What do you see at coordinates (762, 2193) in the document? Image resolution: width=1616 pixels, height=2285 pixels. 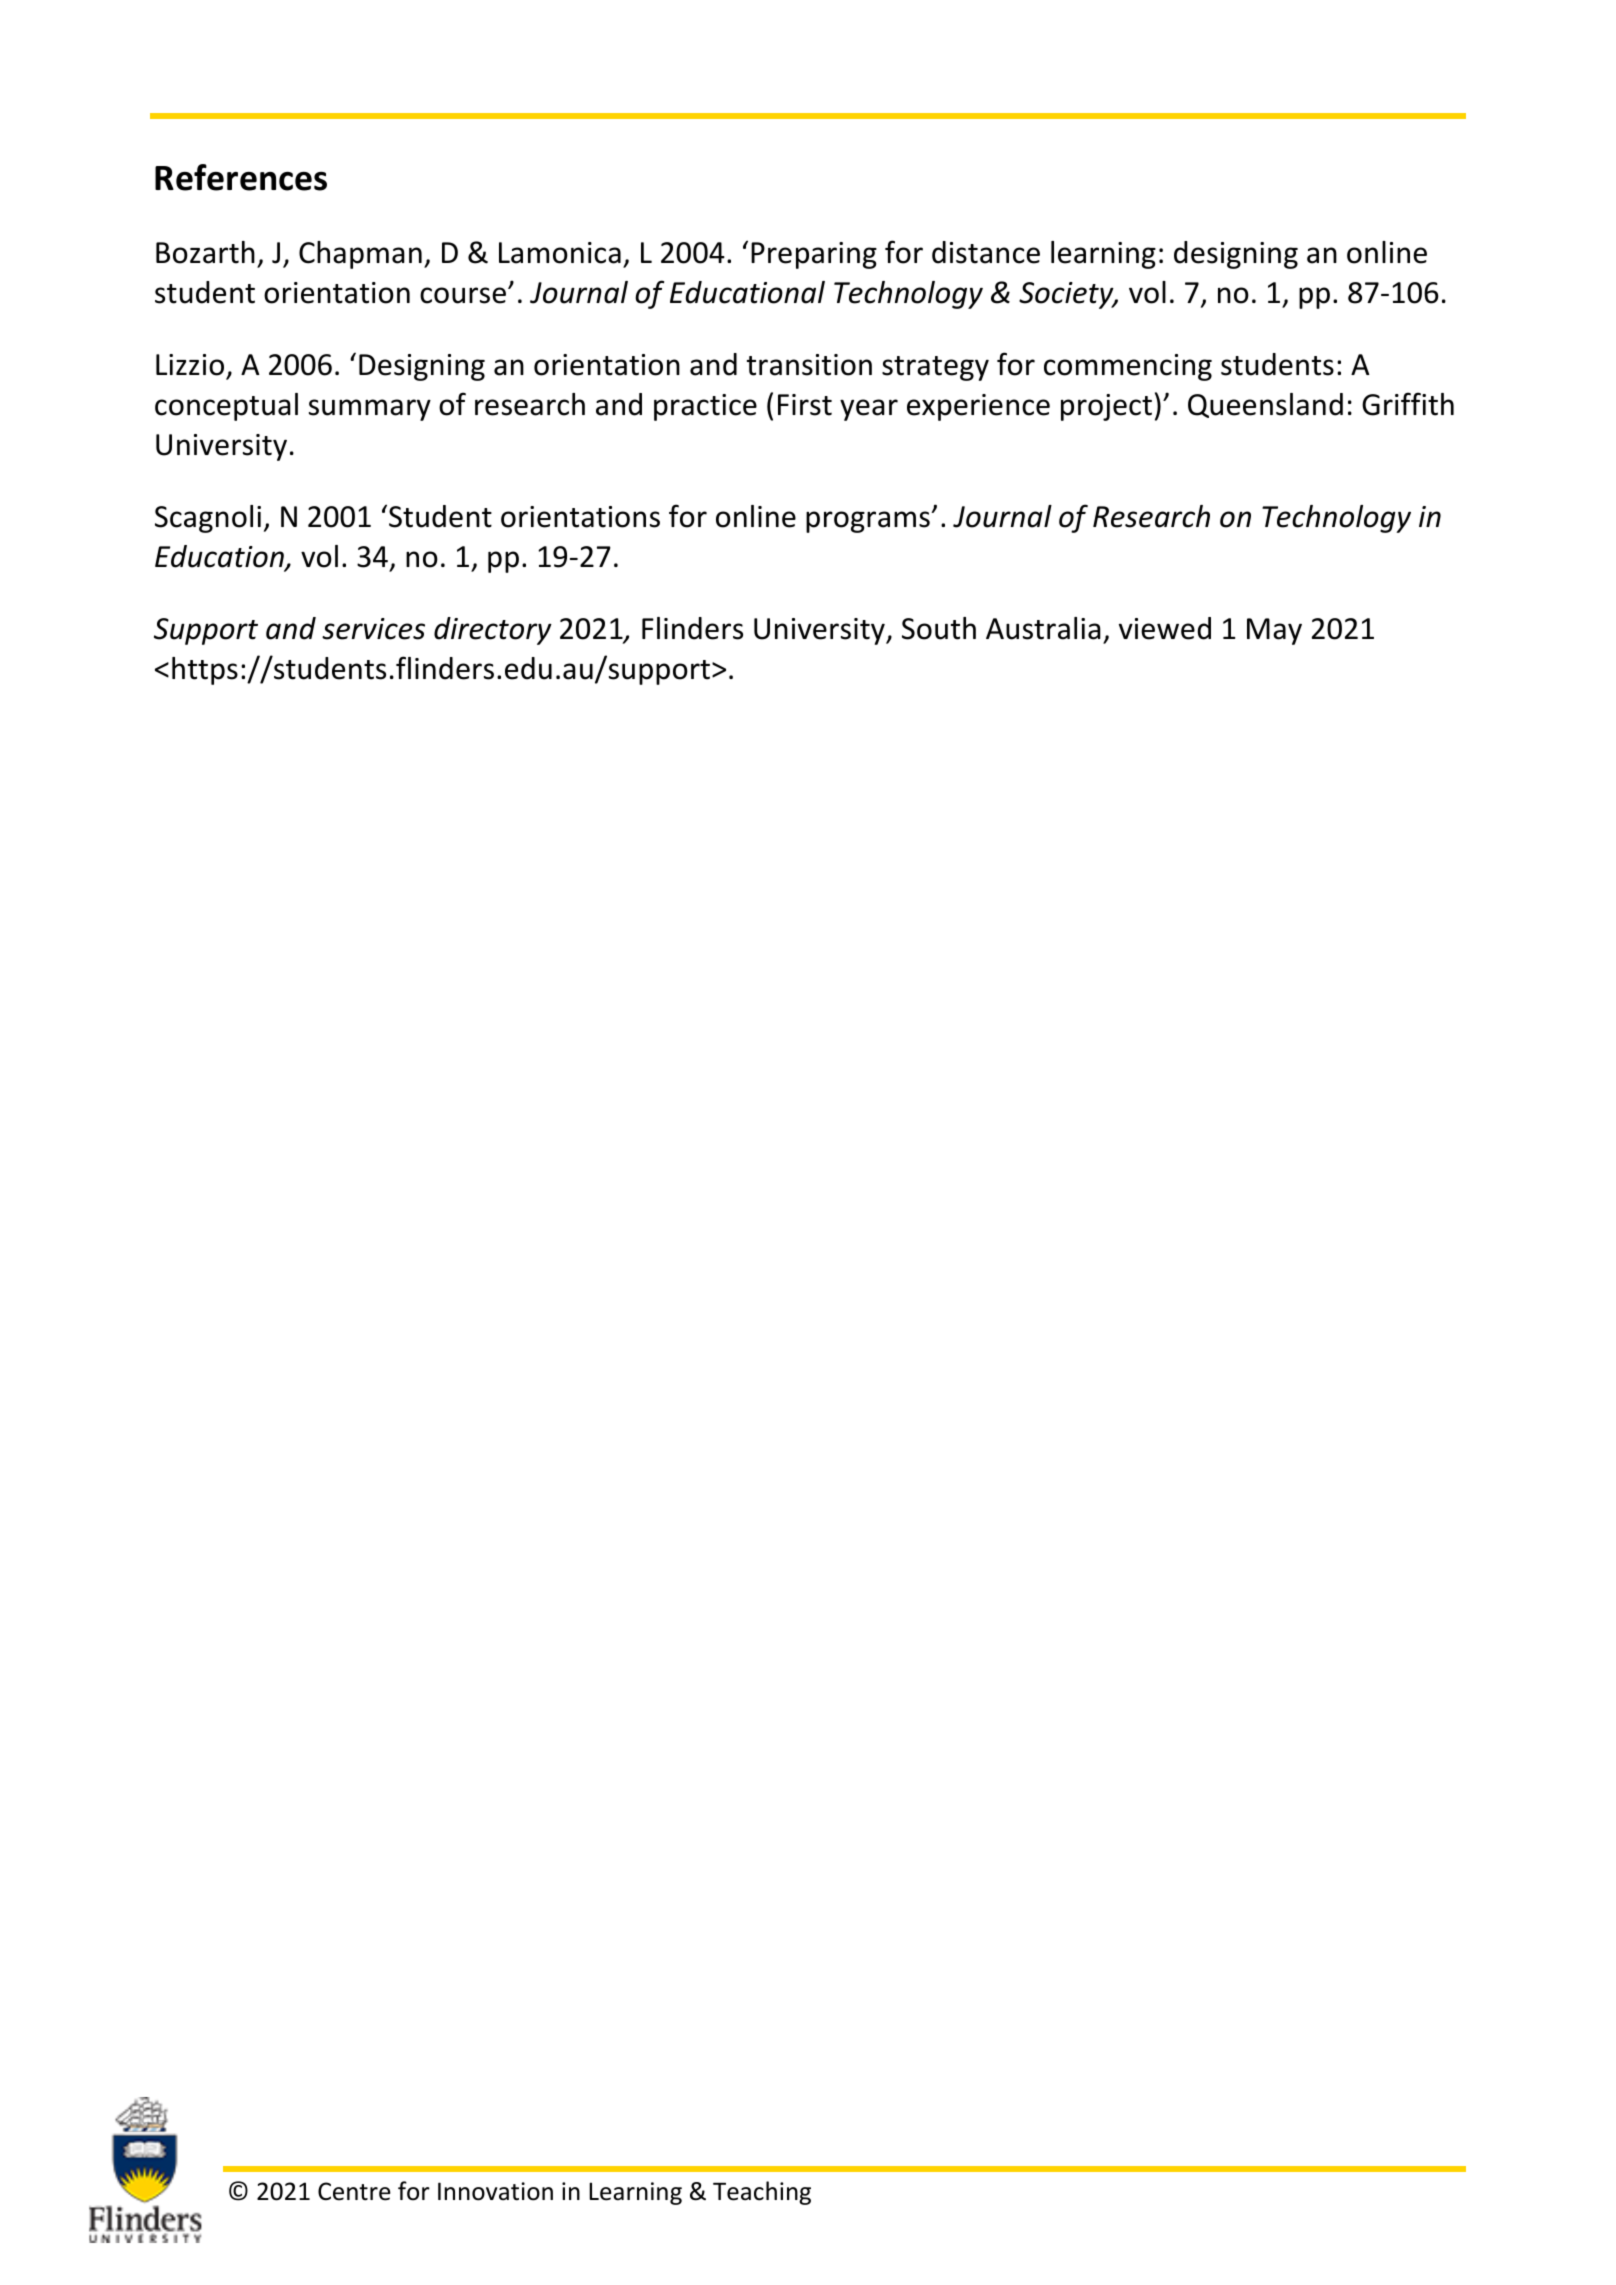 I see `Teaching` at bounding box center [762, 2193].
